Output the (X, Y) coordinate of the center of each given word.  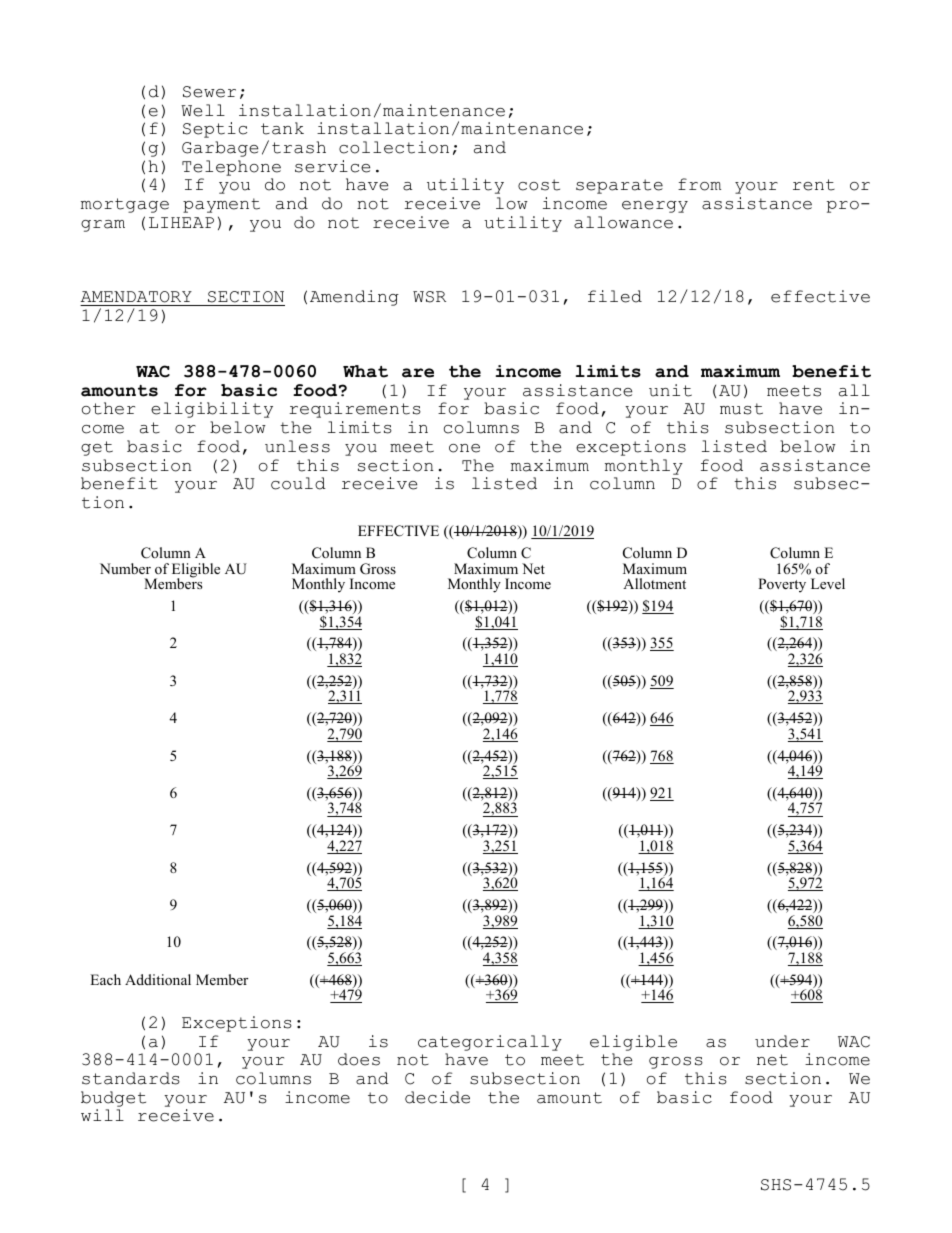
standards (131, 1078)
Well (203, 110)
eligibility (212, 410)
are (418, 373)
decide (437, 1097)
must (741, 409)
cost (539, 185)
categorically (490, 1043)
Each (105, 979)
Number (125, 568)
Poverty (782, 585)
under (782, 1041)
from (699, 184)
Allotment (654, 583)
